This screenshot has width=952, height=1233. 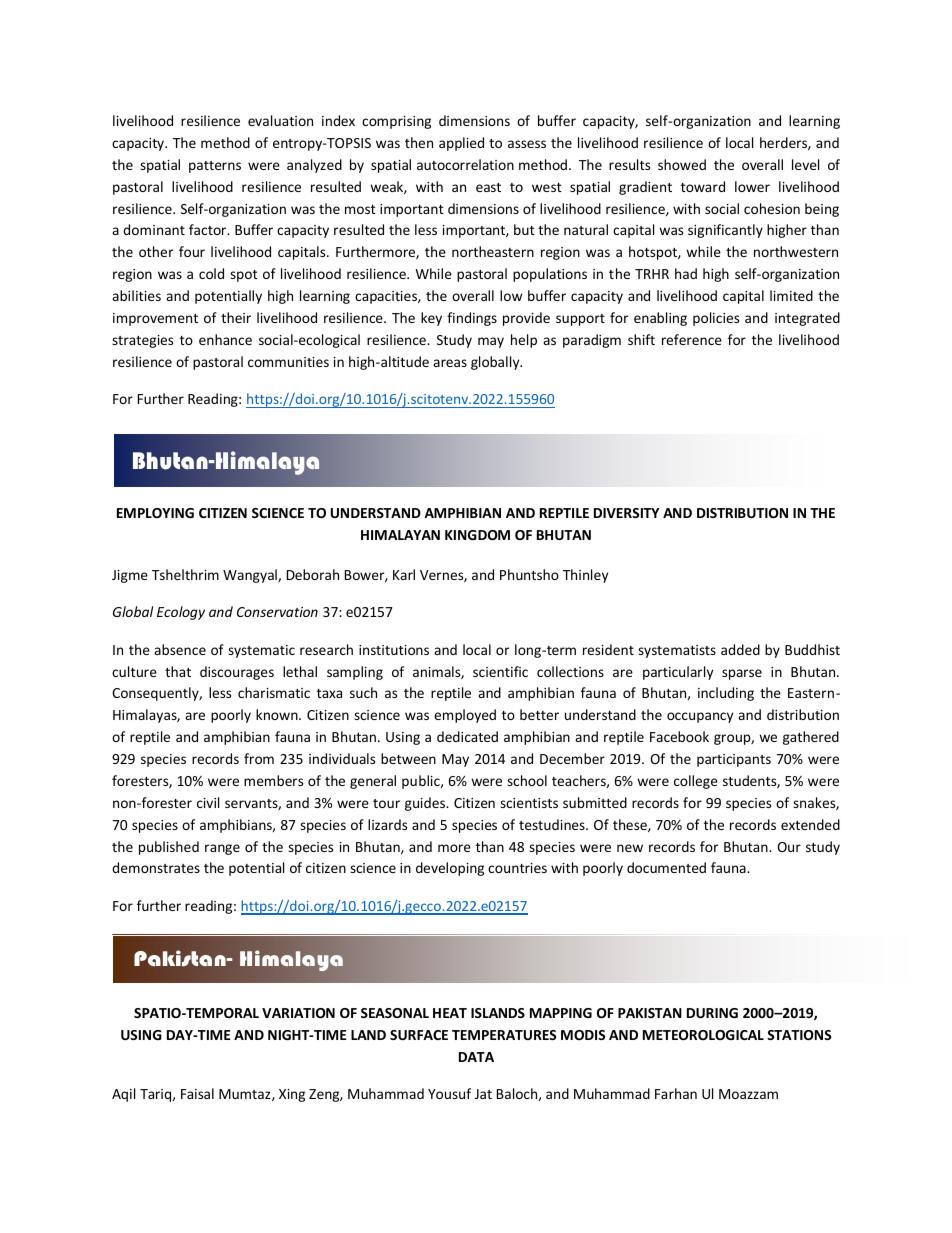 I want to click on patterns, so click(x=215, y=167).
